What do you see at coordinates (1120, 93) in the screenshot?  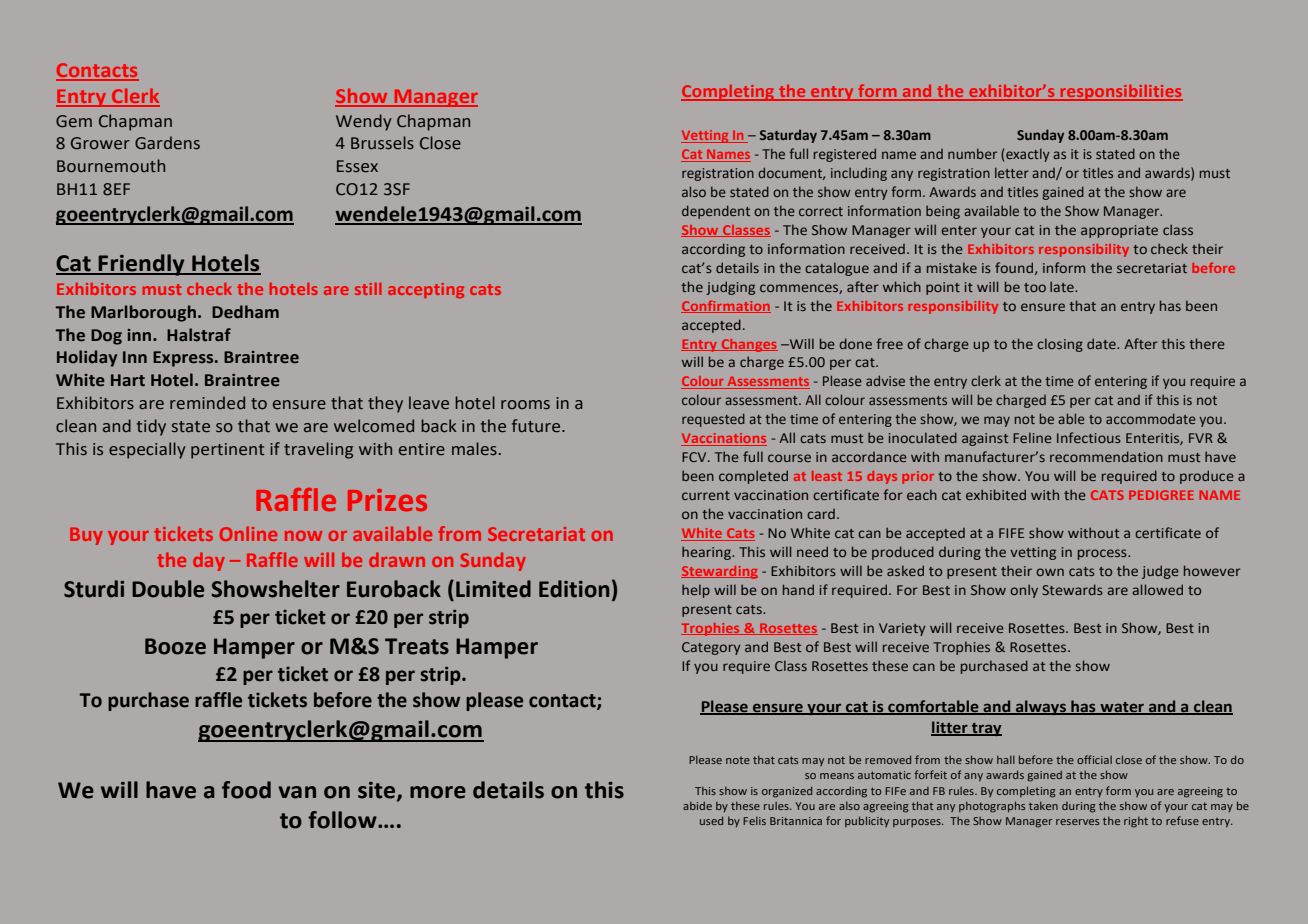 I see `responsibilities` at bounding box center [1120, 93].
